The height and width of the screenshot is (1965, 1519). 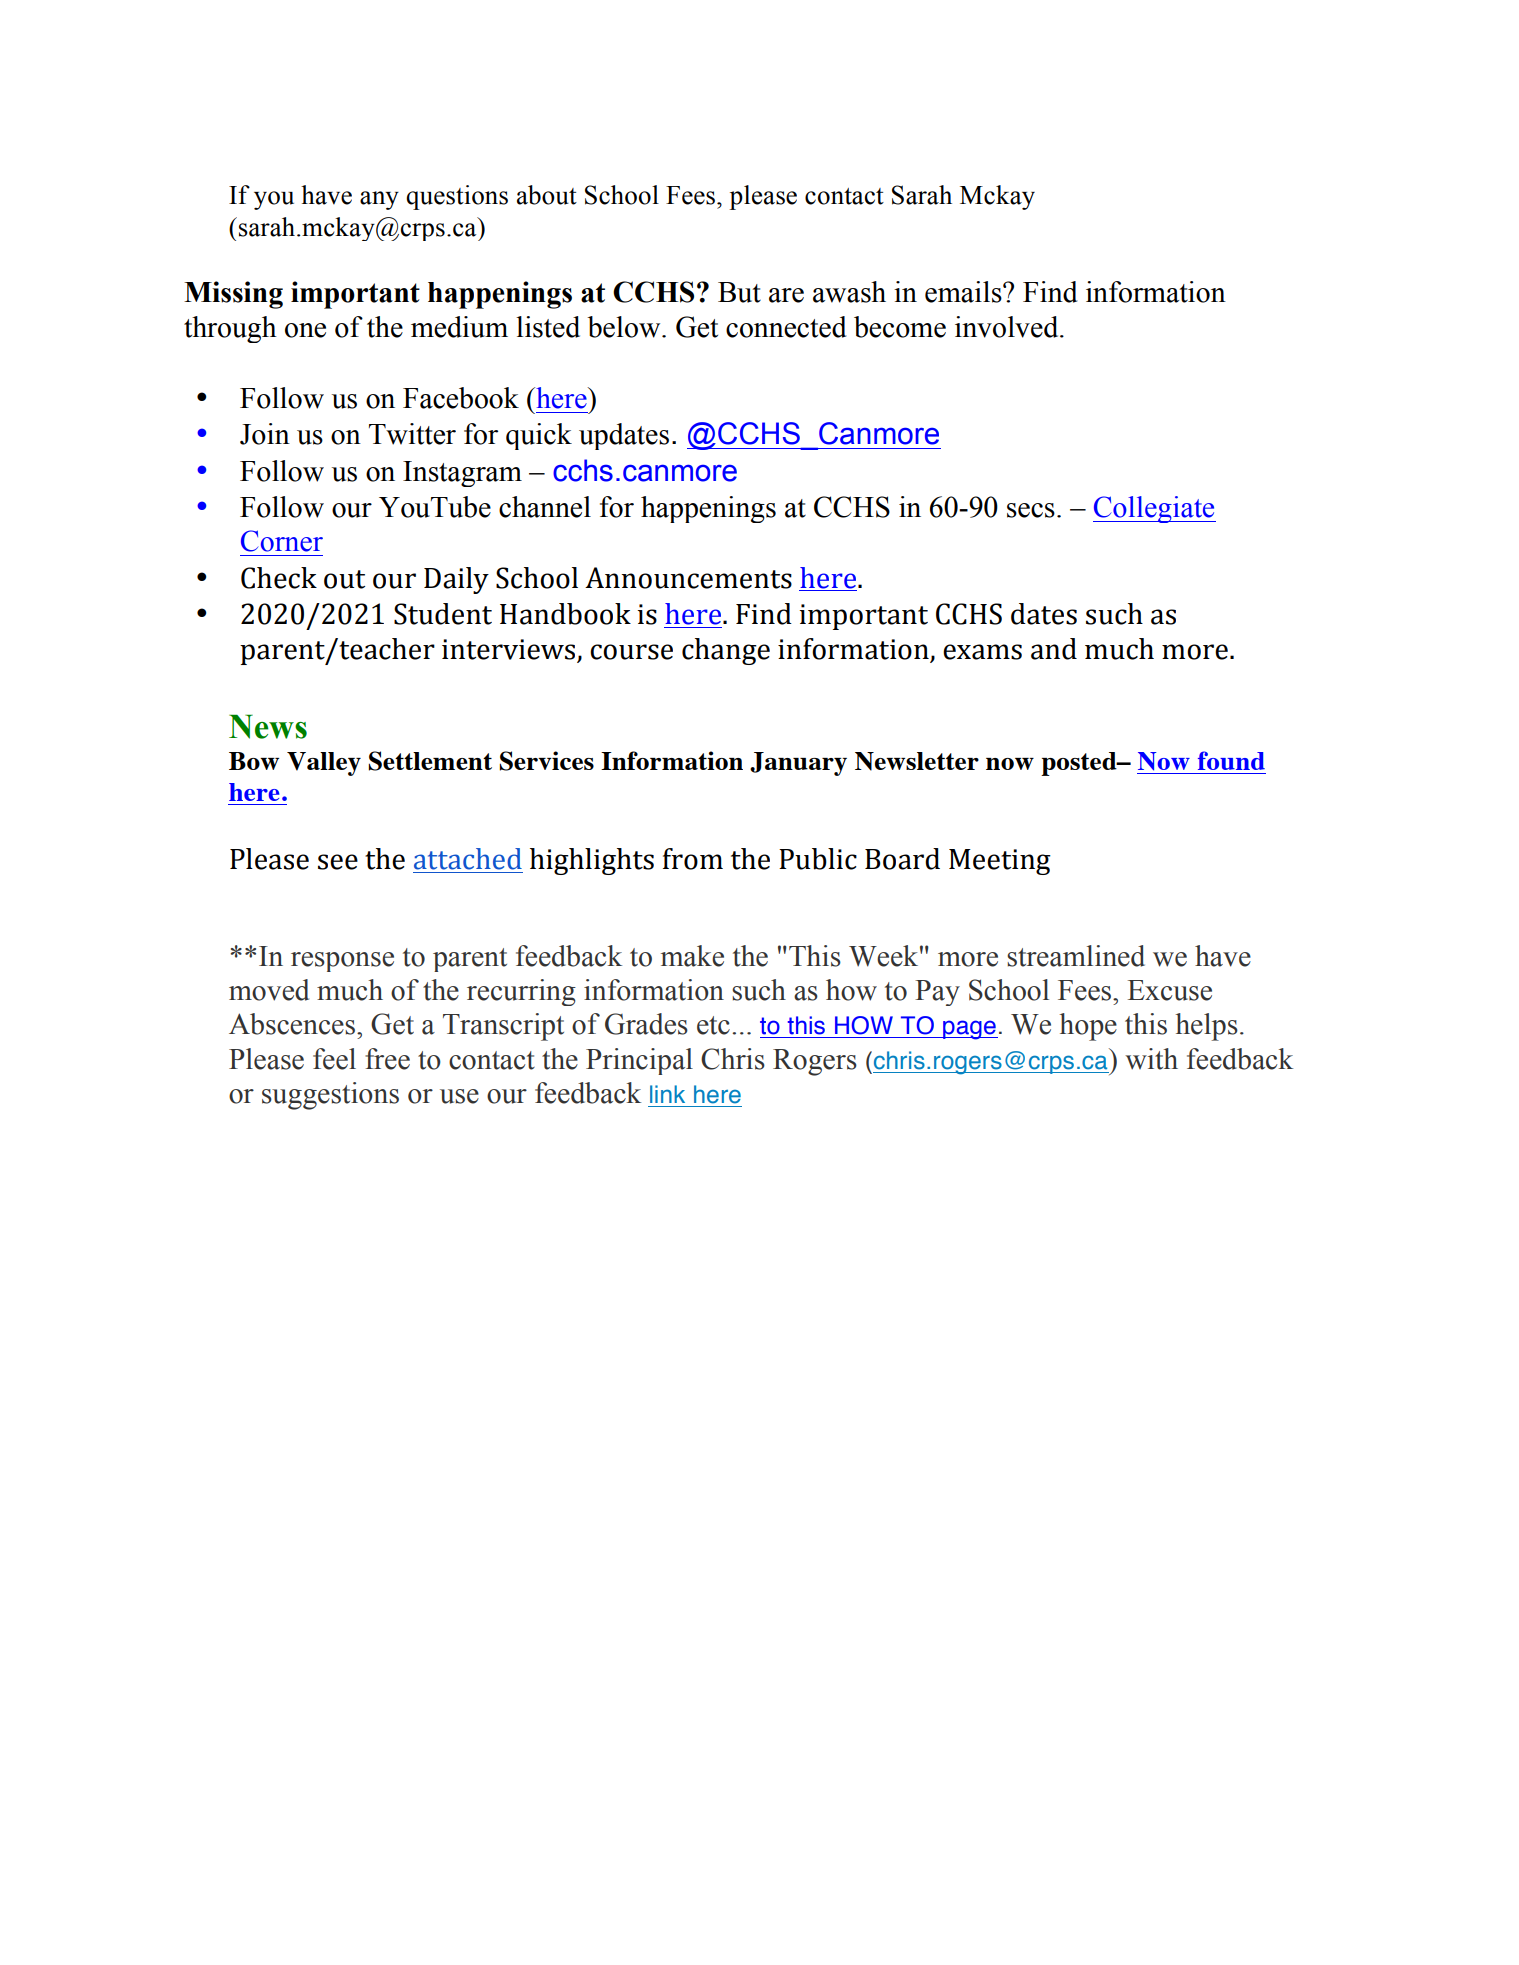 What do you see at coordinates (282, 541) in the screenshot?
I see `Corner` at bounding box center [282, 541].
